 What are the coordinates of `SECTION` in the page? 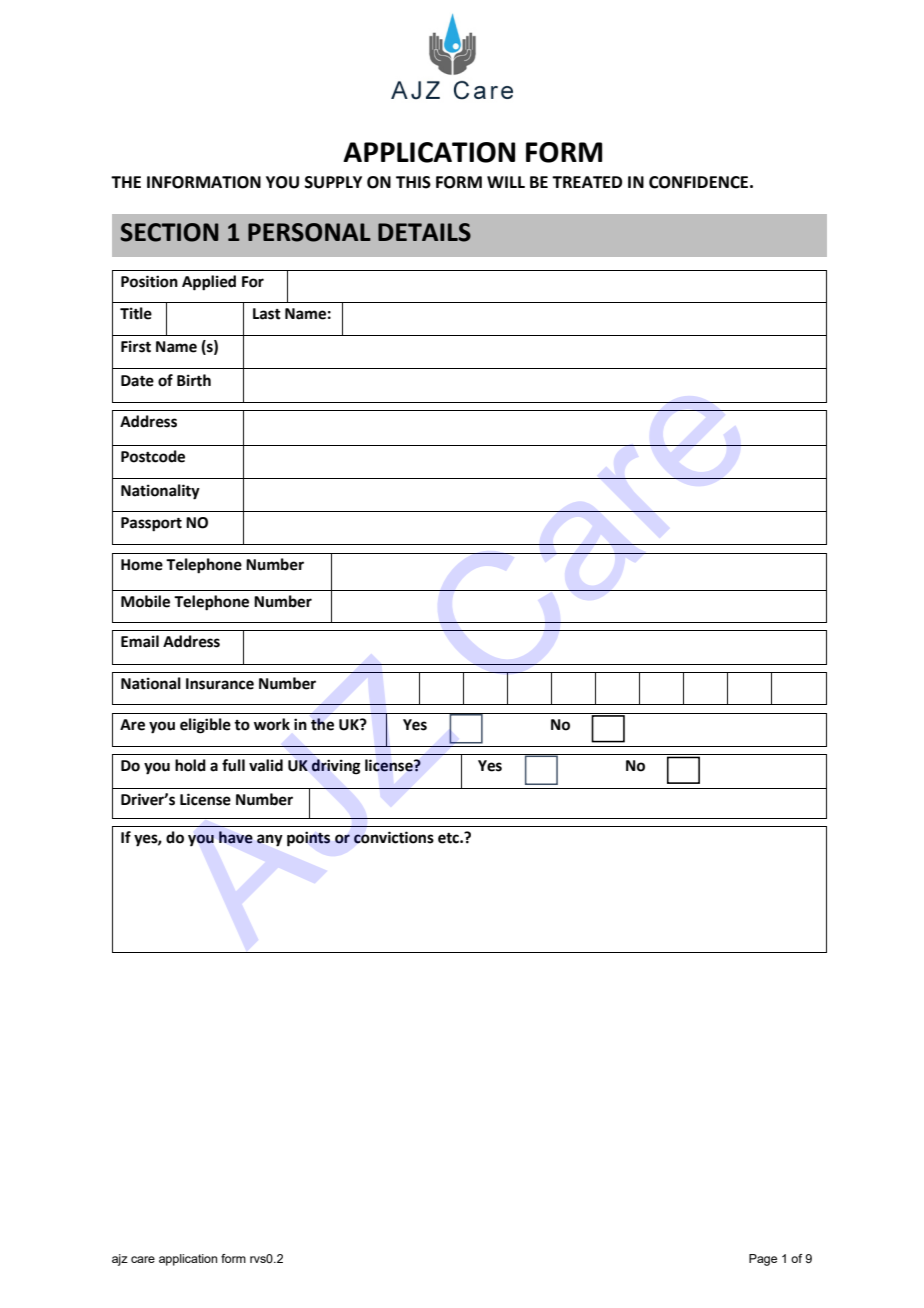 It's located at (169, 232).
